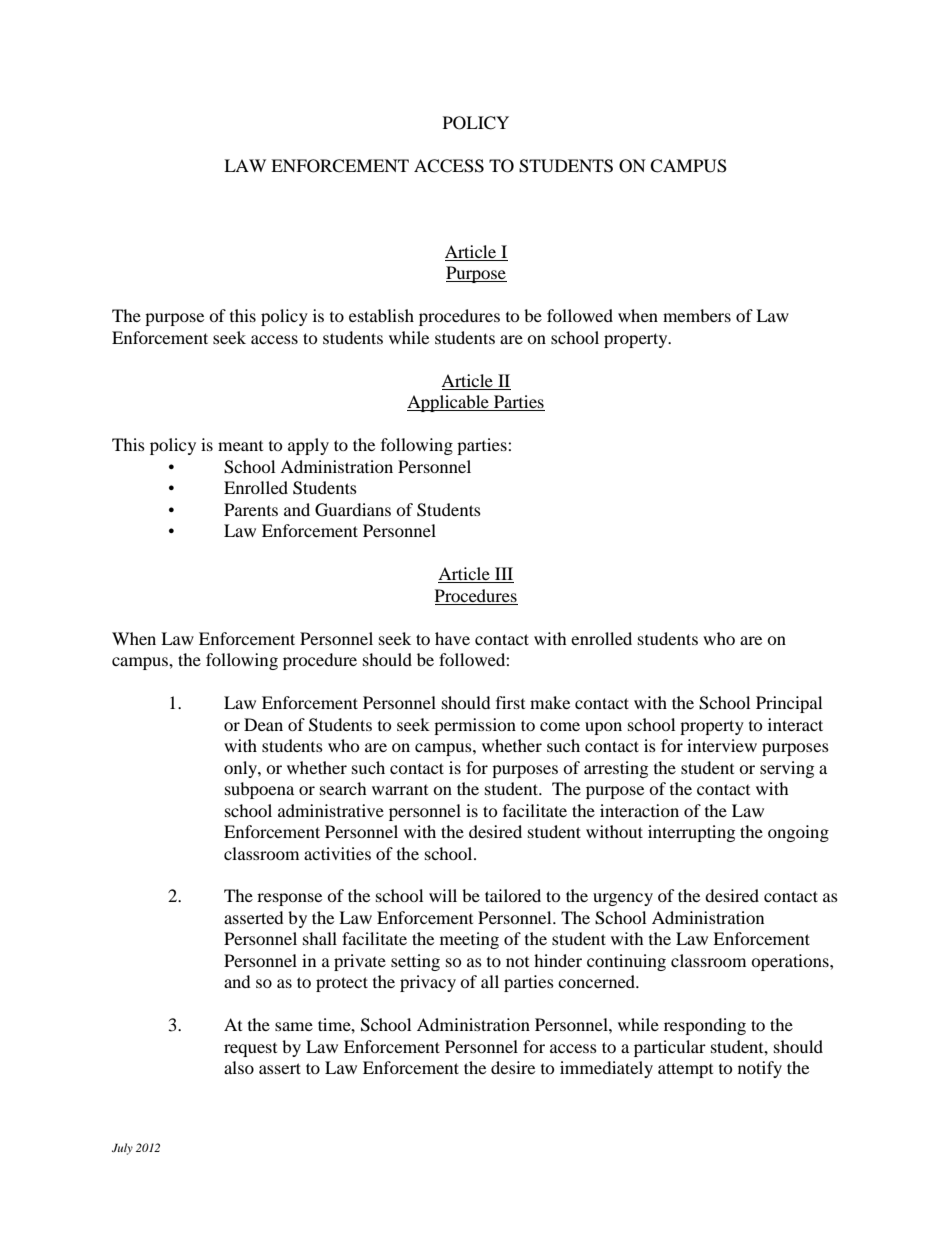 This screenshot has height=1233, width=952. What do you see at coordinates (122, 1149) in the screenshot?
I see `July` at bounding box center [122, 1149].
